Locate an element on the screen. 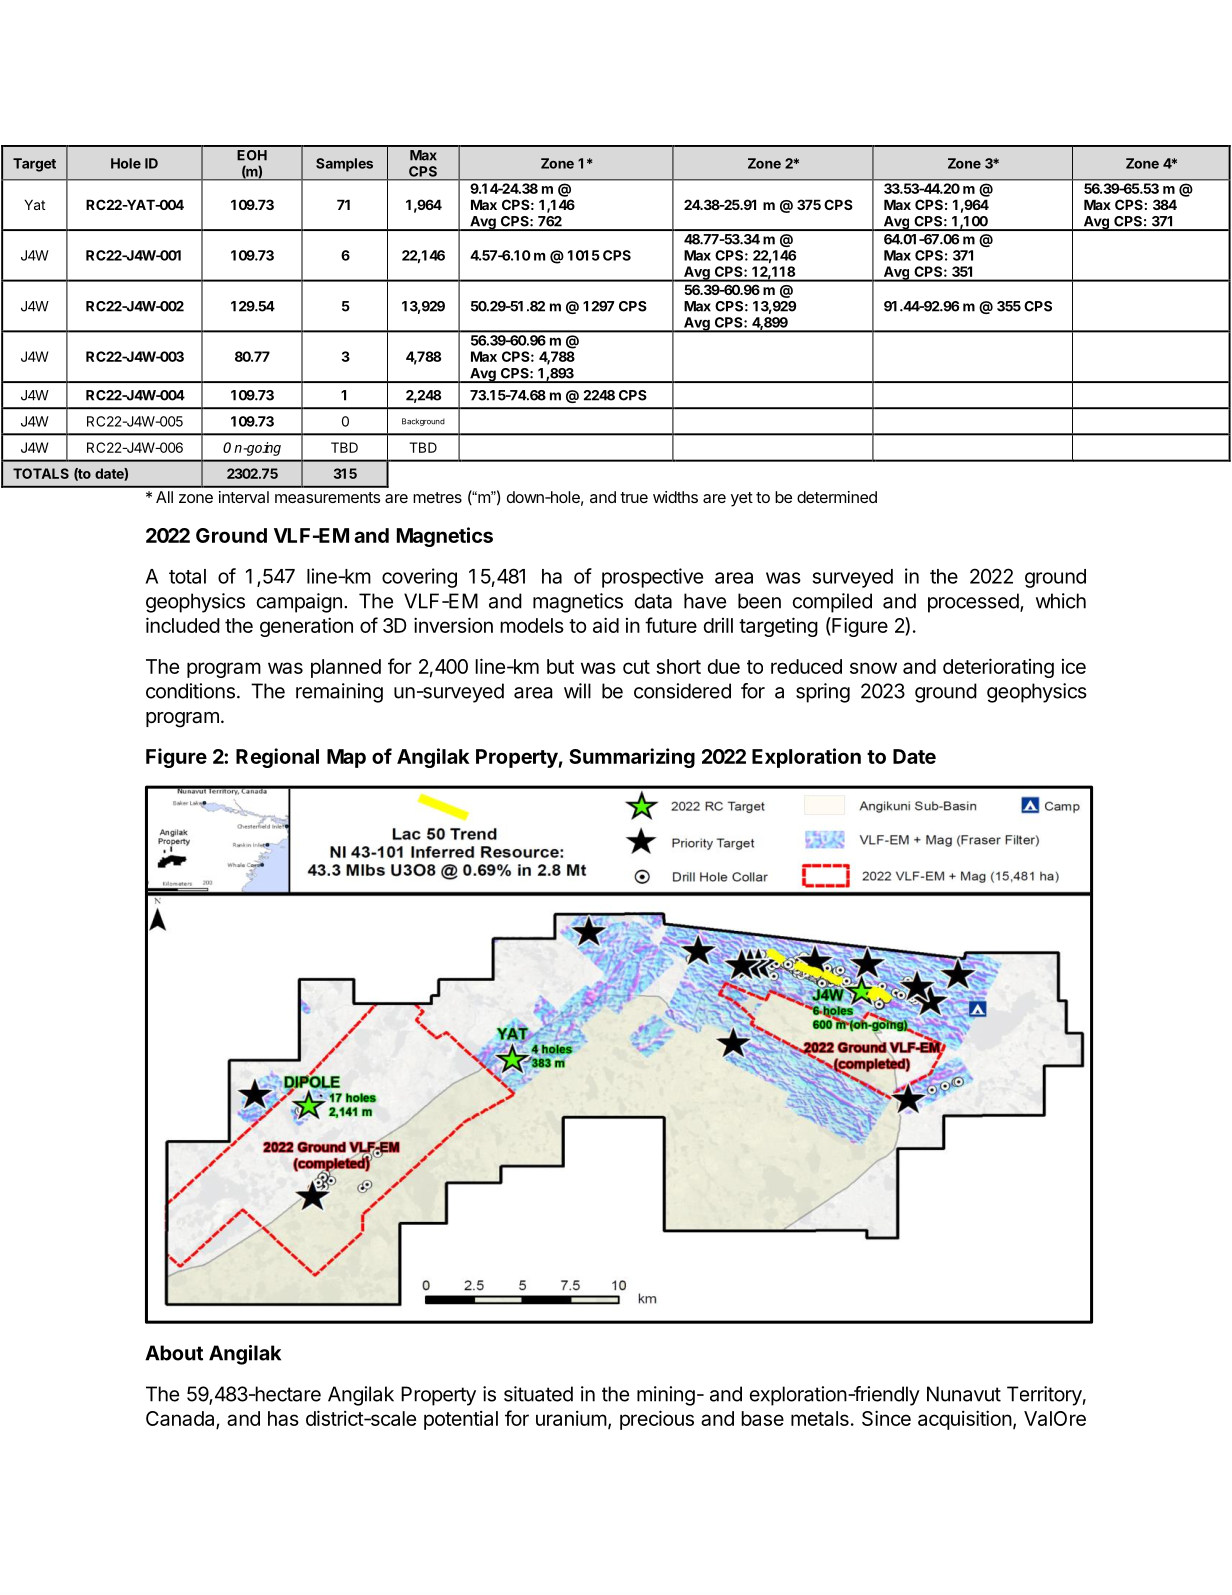  Nunavut is located at coordinates (964, 1394).
